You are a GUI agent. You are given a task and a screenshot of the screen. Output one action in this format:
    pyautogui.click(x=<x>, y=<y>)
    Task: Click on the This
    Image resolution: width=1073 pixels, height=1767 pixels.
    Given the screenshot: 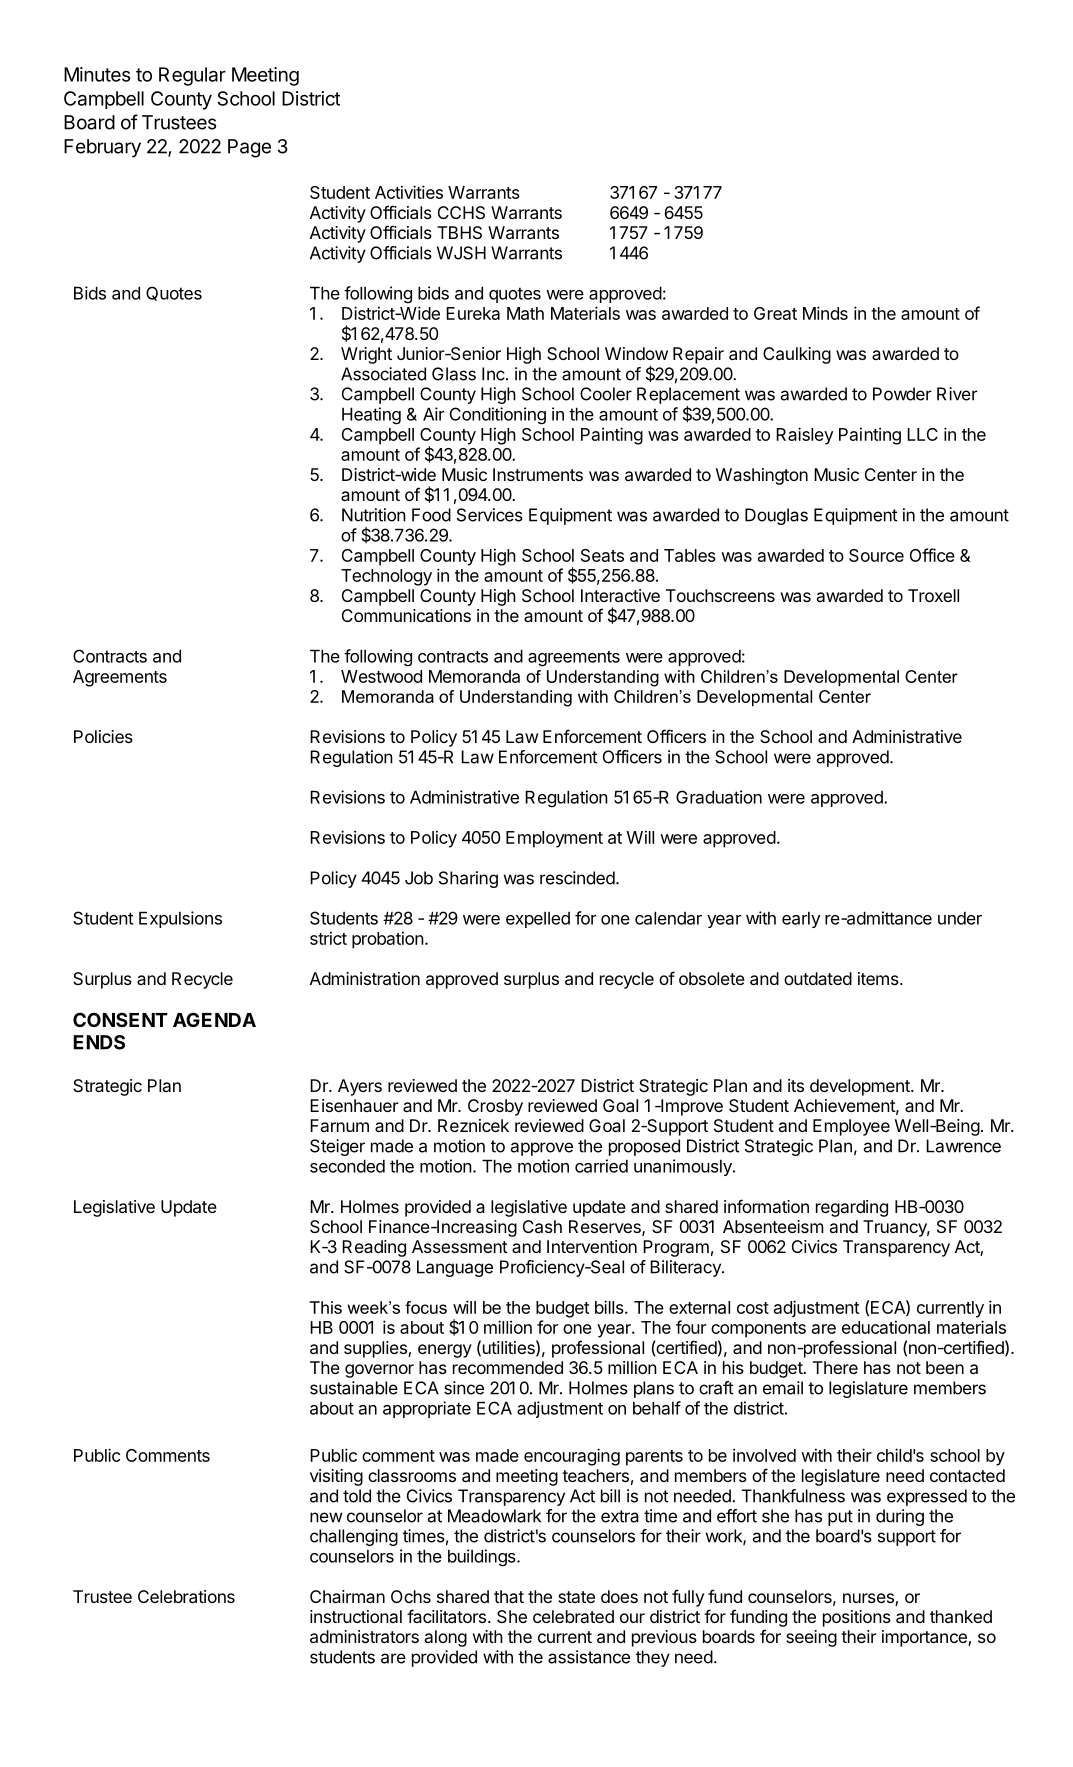 What is the action you would take?
    pyautogui.click(x=325, y=1307)
